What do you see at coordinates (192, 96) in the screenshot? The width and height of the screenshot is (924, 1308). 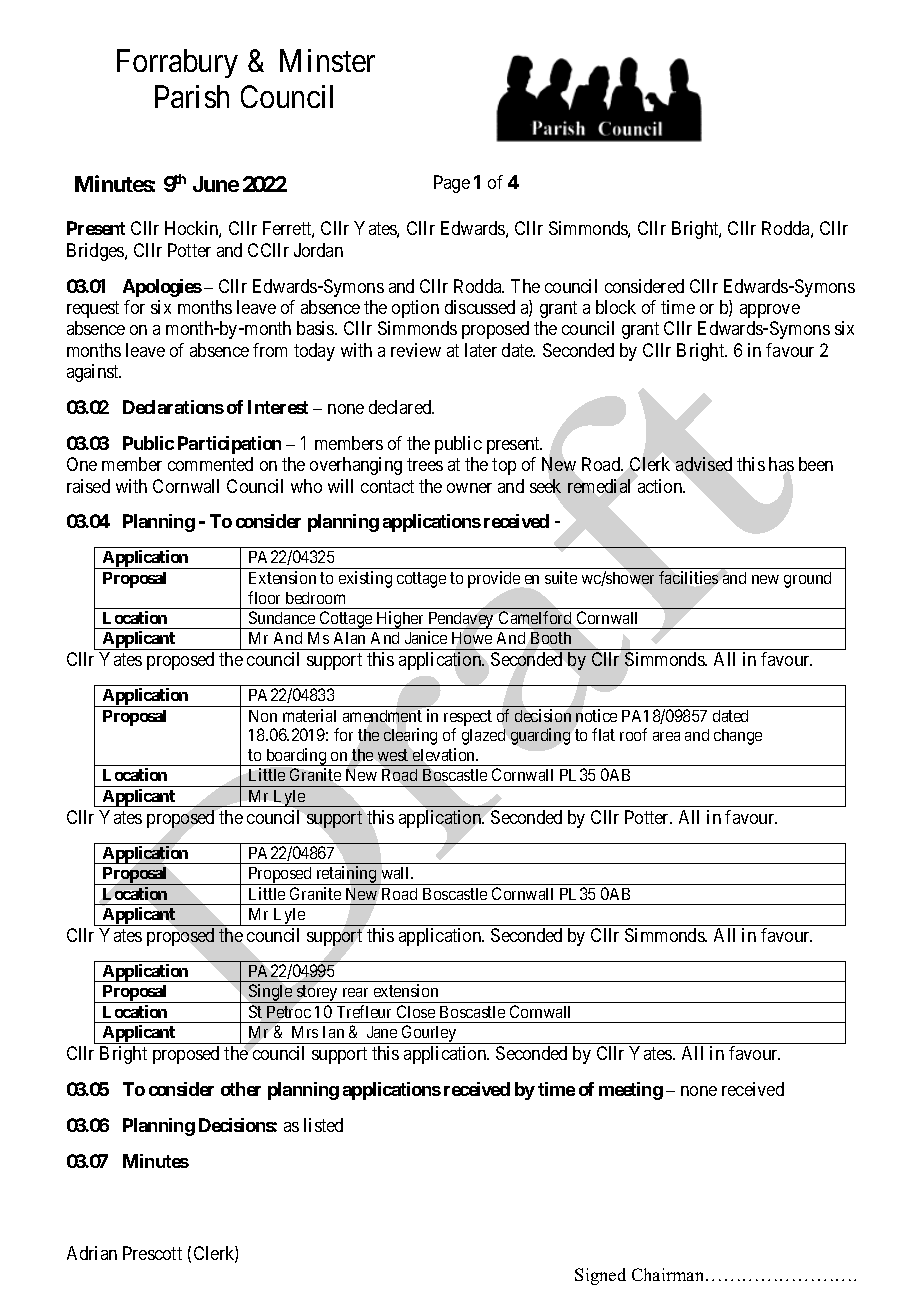 I see `Parish` at bounding box center [192, 96].
